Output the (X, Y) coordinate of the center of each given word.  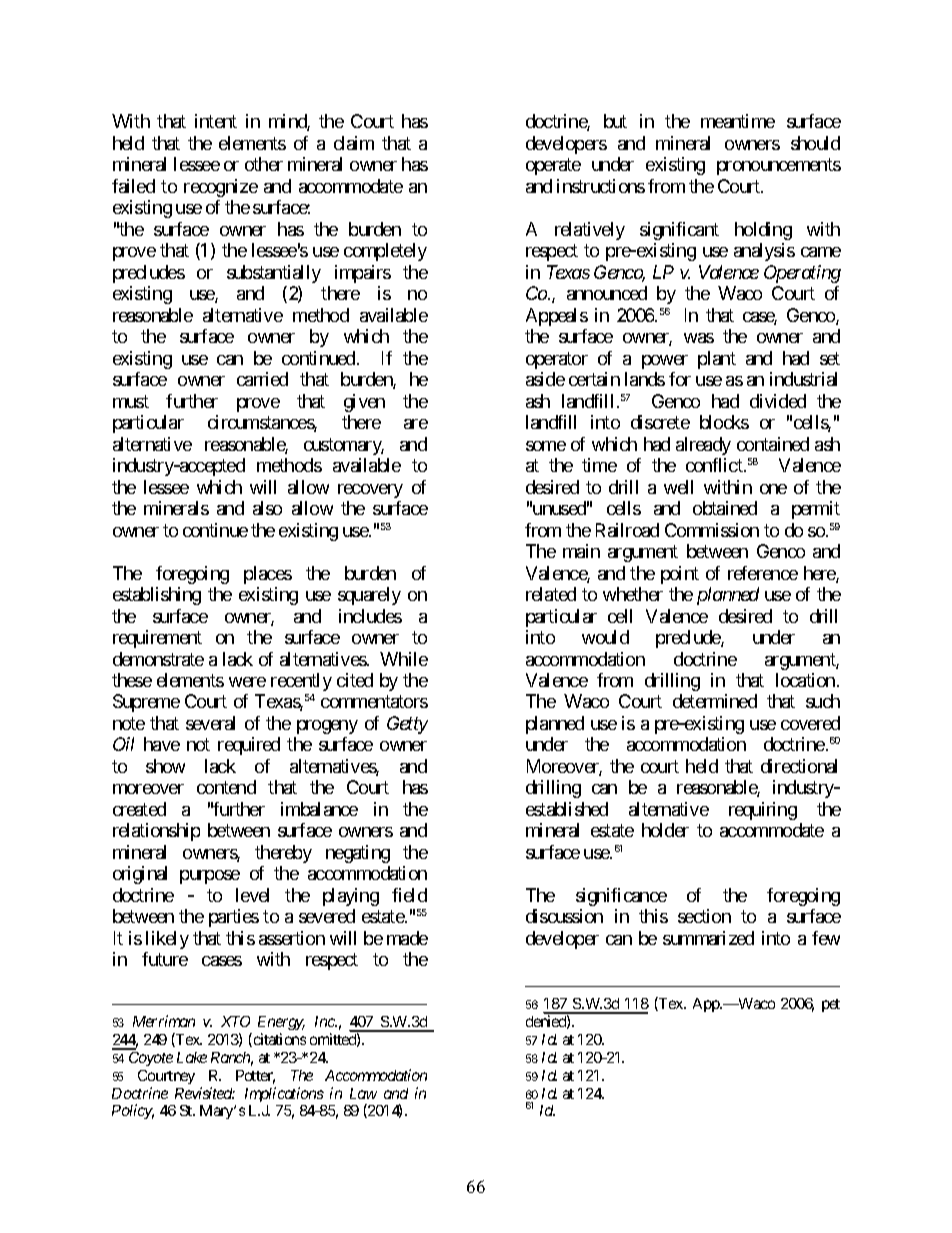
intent (216, 121)
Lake (192, 1057)
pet (831, 1005)
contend (226, 787)
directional (799, 766)
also (267, 508)
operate (553, 167)
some (546, 446)
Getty (407, 725)
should (815, 143)
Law (363, 1093)
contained (773, 444)
